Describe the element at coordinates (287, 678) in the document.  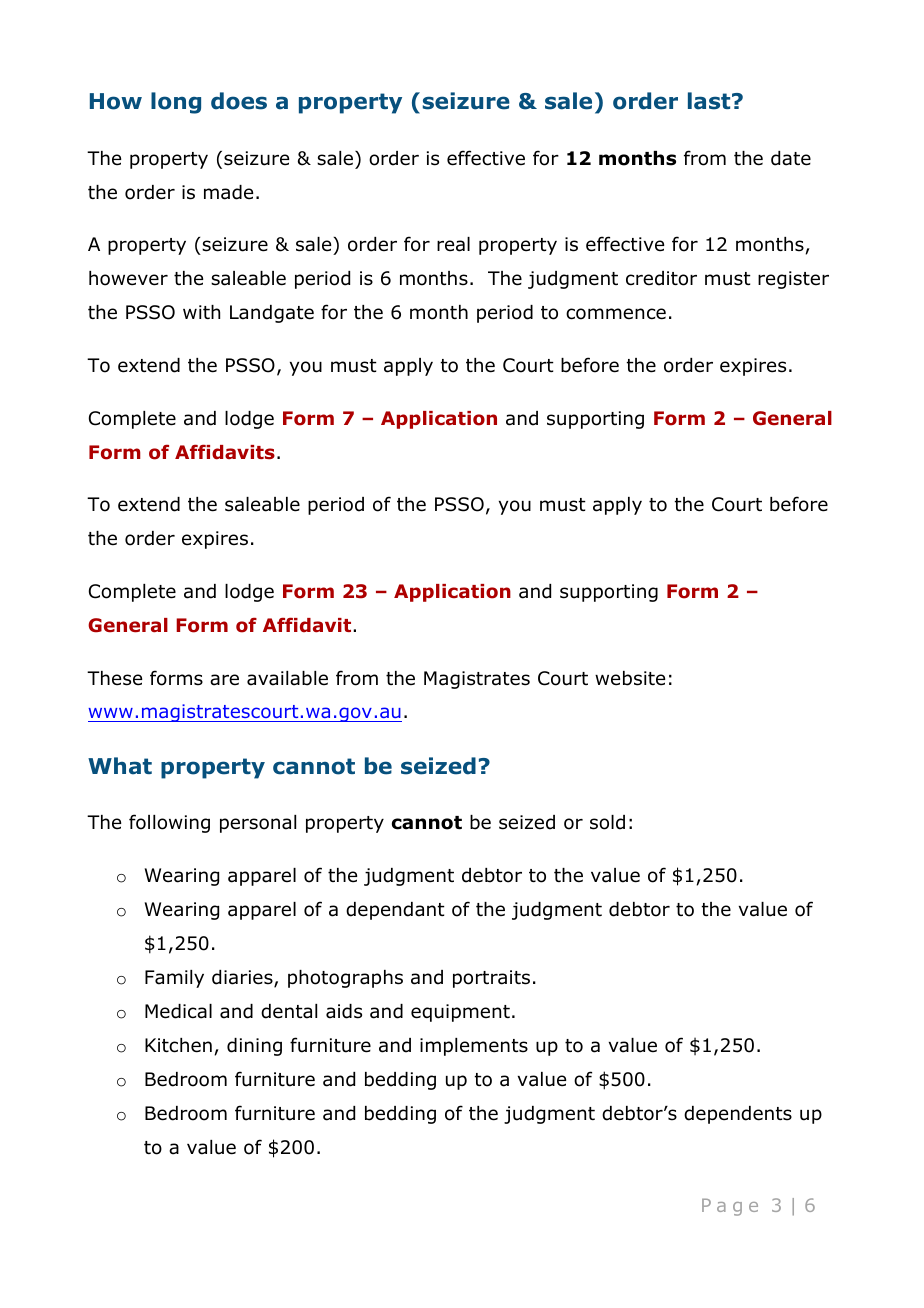
I see `available` at that location.
